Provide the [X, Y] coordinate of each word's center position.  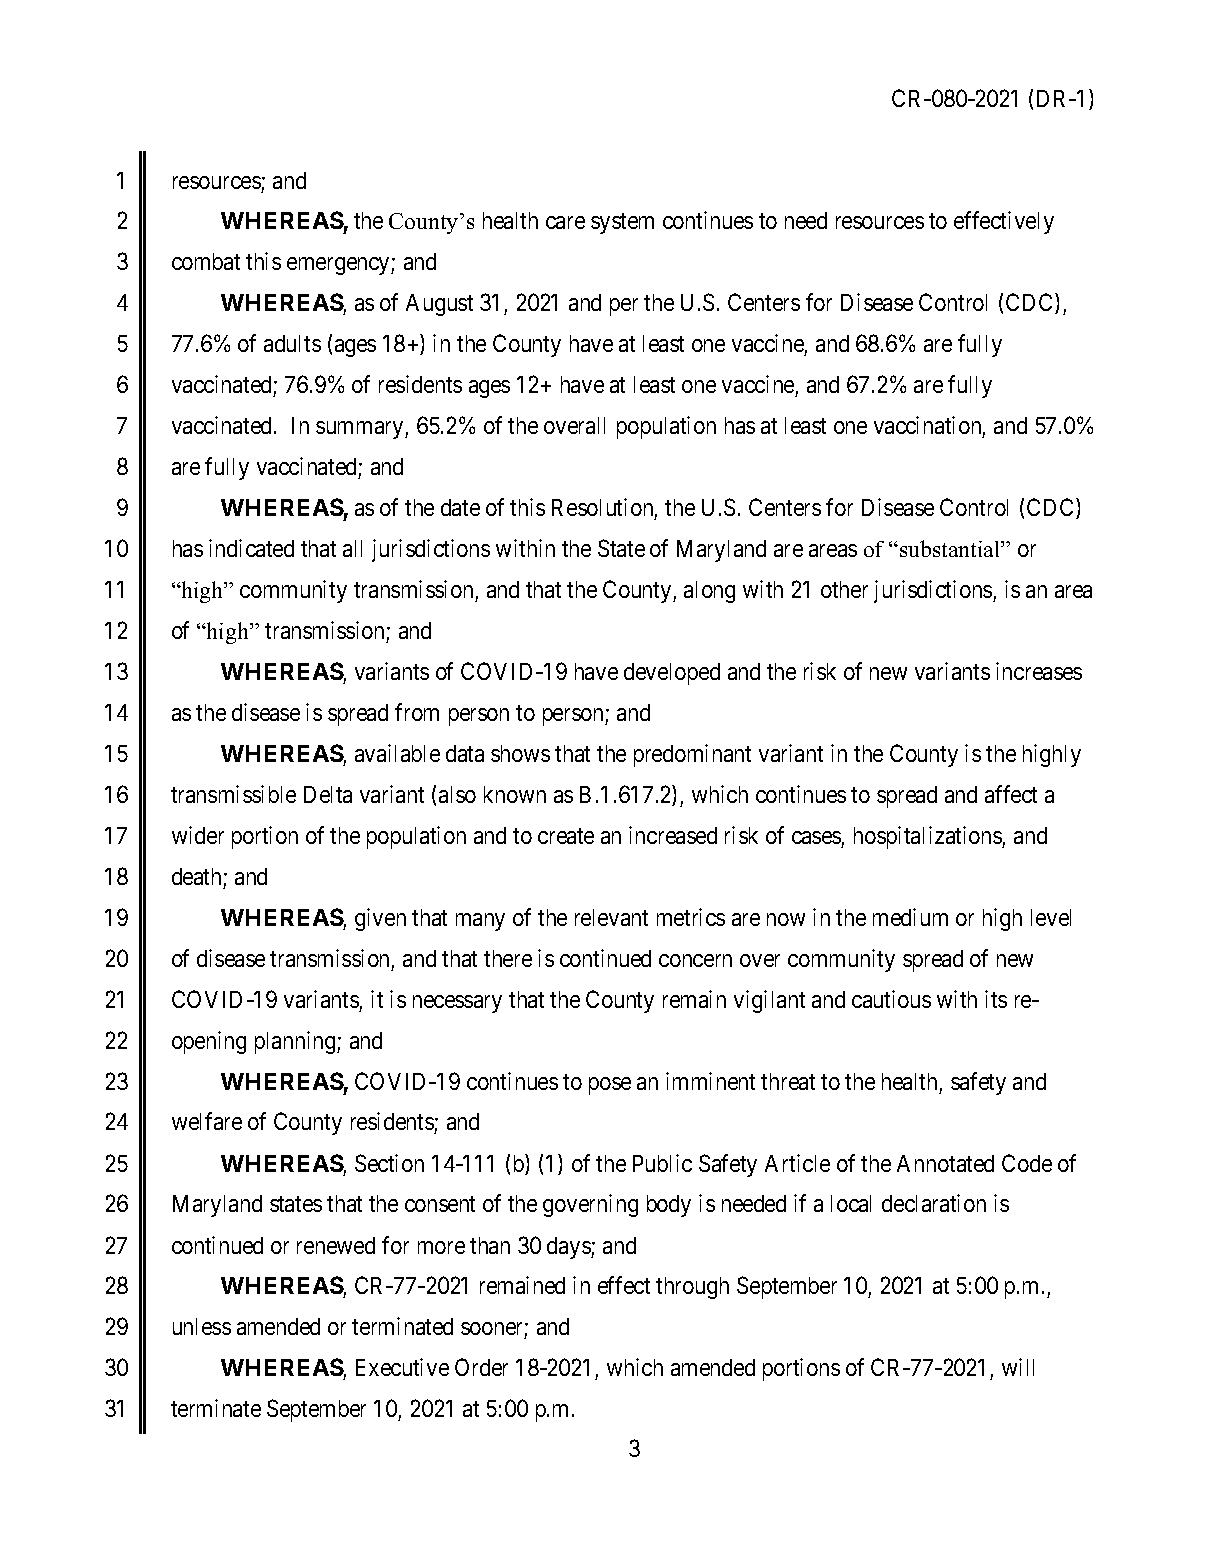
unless [202, 1326]
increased [673, 835]
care [565, 222]
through [692, 1288]
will [1018, 1367]
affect [1011, 794]
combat [206, 261]
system [622, 224]
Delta [328, 794]
